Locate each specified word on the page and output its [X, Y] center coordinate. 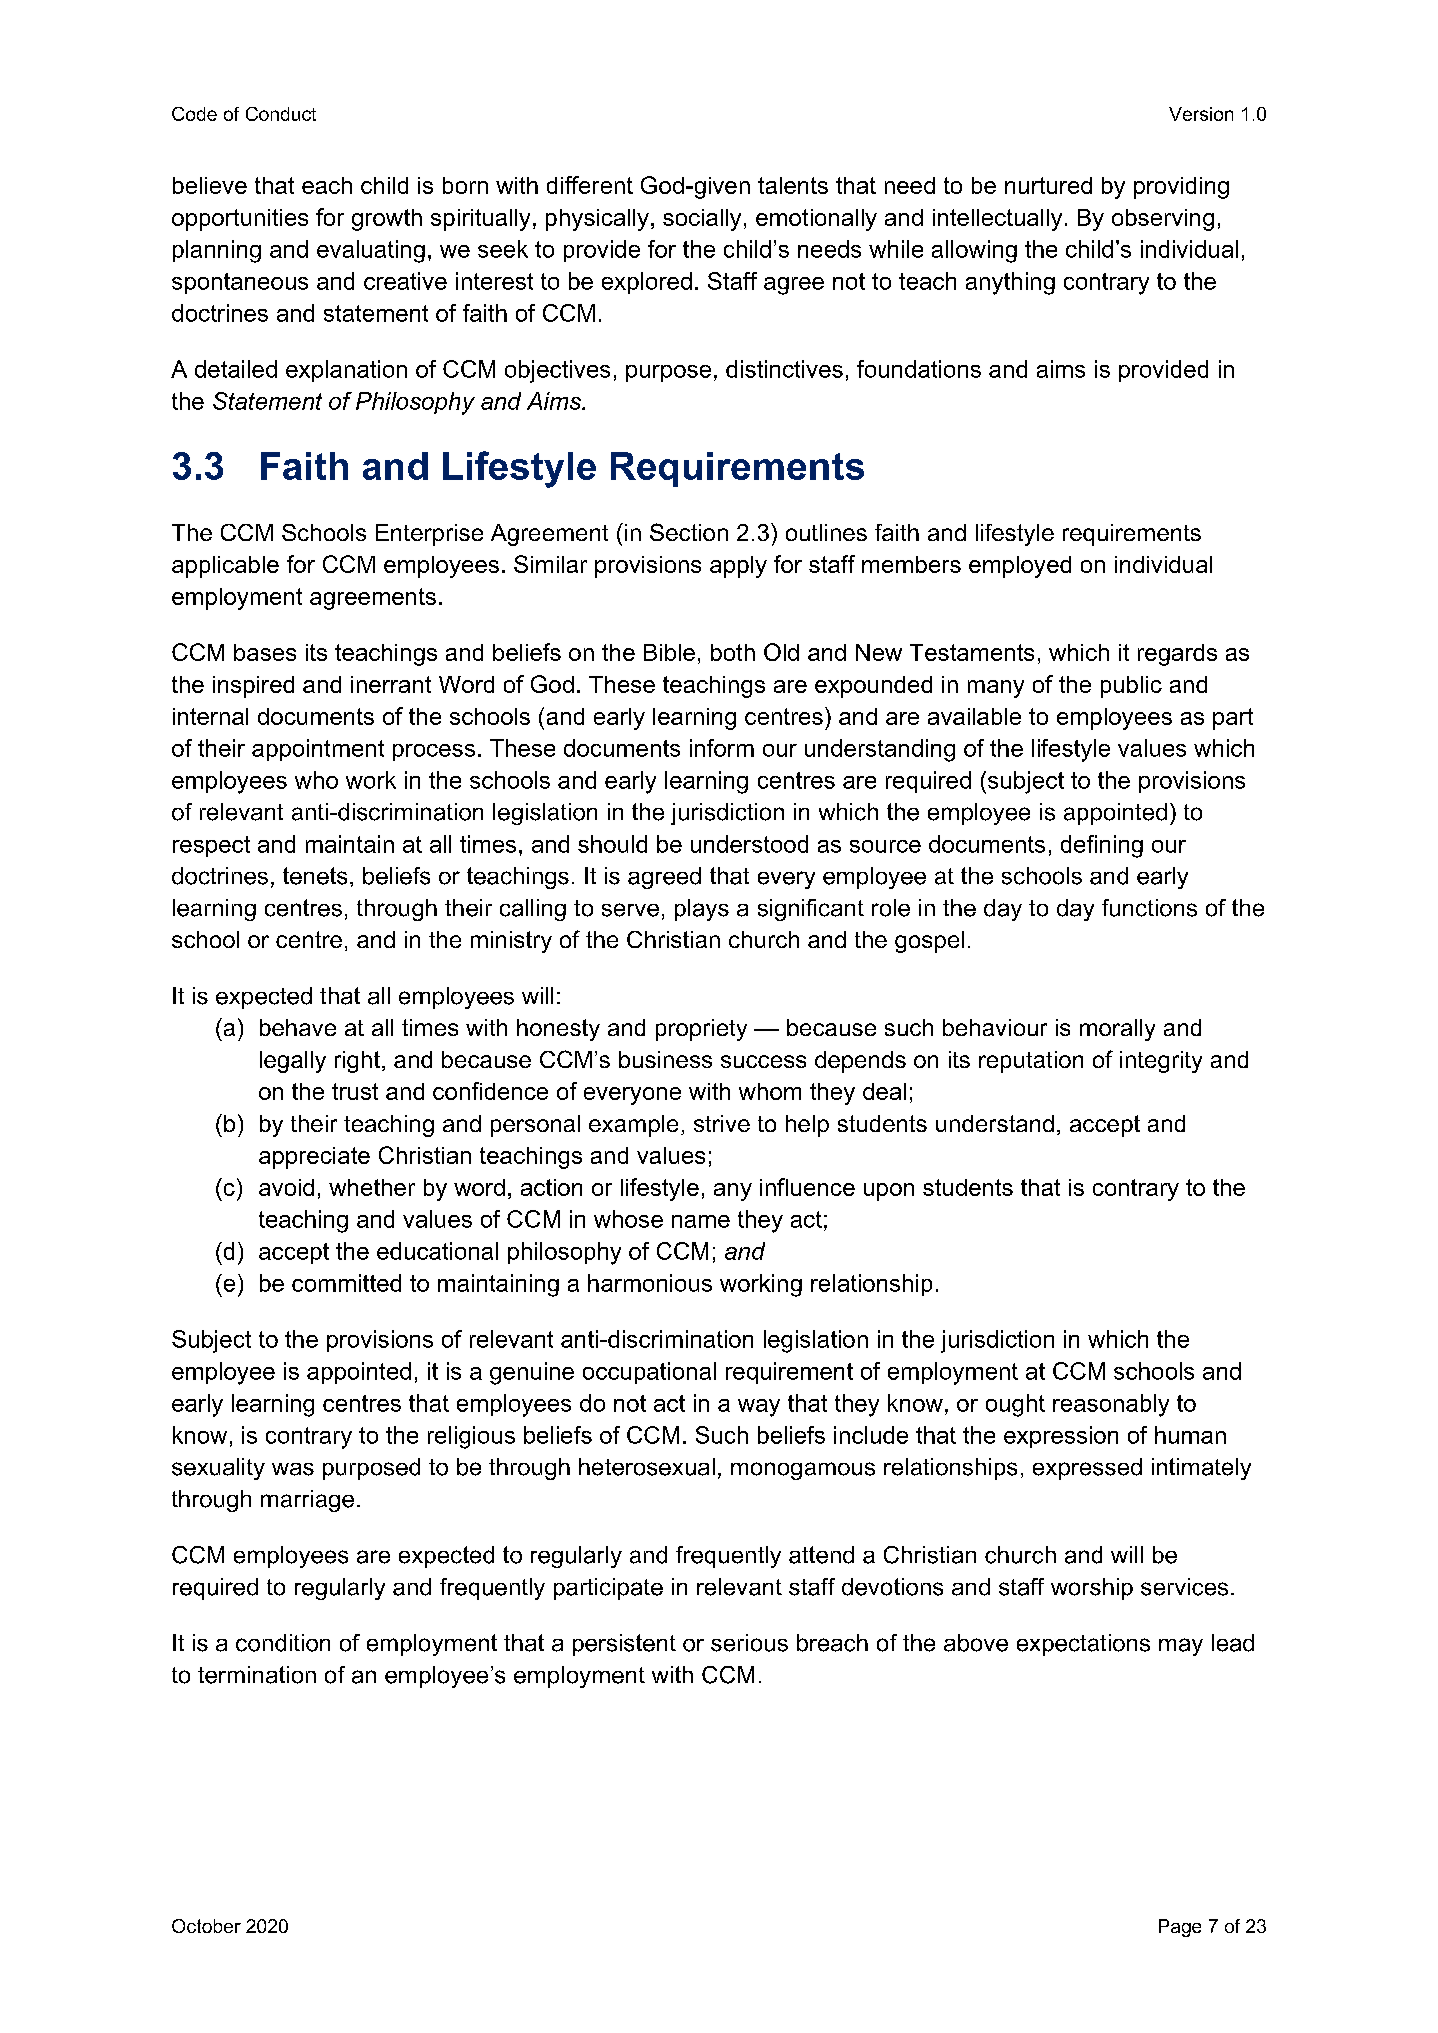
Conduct [281, 114]
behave [298, 1027]
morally [1117, 1030]
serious [749, 1643]
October [206, 1926]
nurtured [1048, 185]
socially [702, 220]
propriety [701, 1030]
